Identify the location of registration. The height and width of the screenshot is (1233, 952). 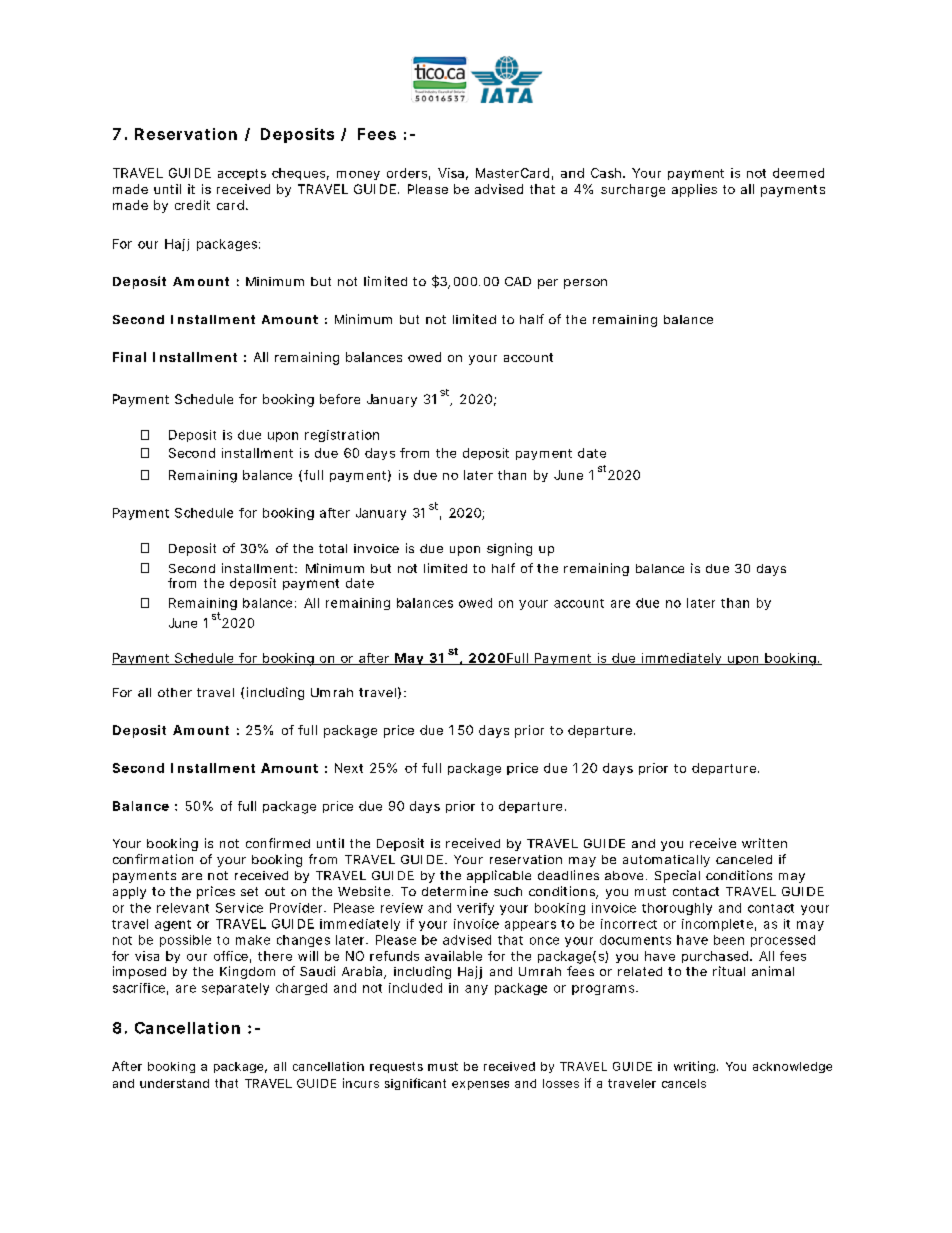
(342, 436).
